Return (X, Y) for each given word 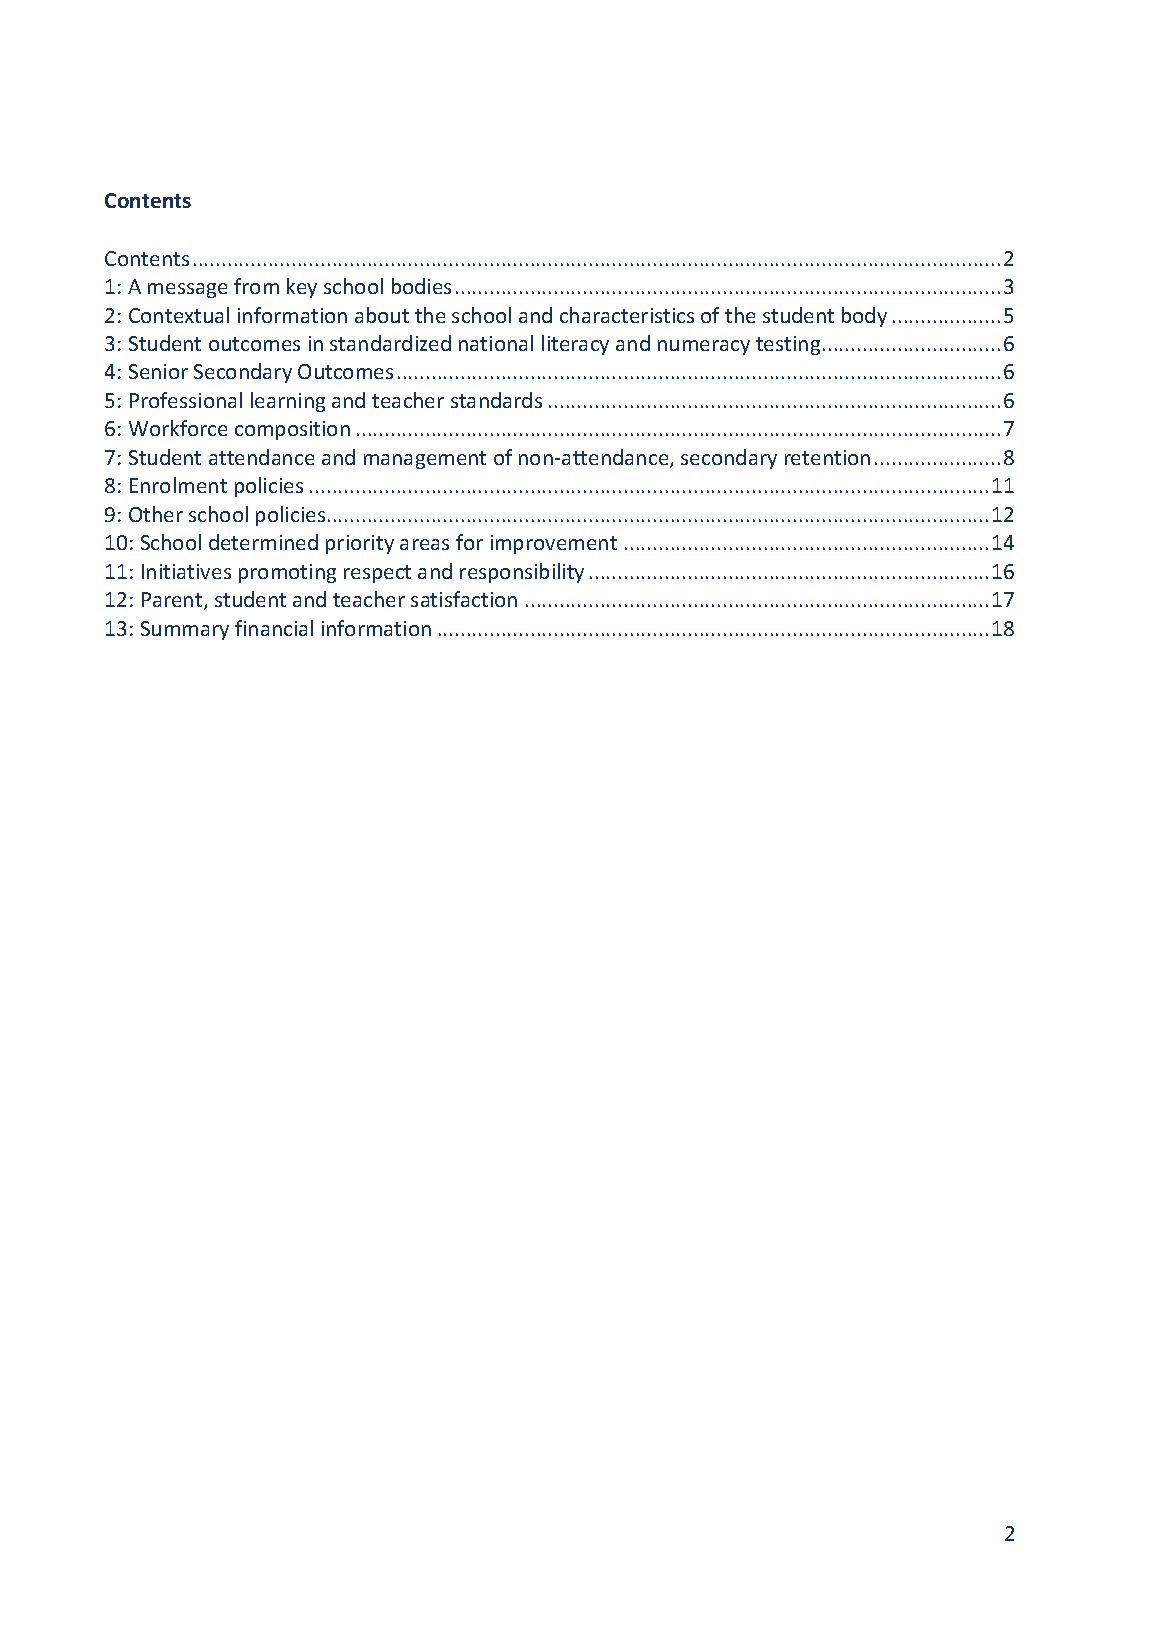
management (425, 460)
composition (292, 430)
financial (274, 628)
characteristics (627, 315)
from (256, 286)
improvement (554, 544)
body (864, 317)
